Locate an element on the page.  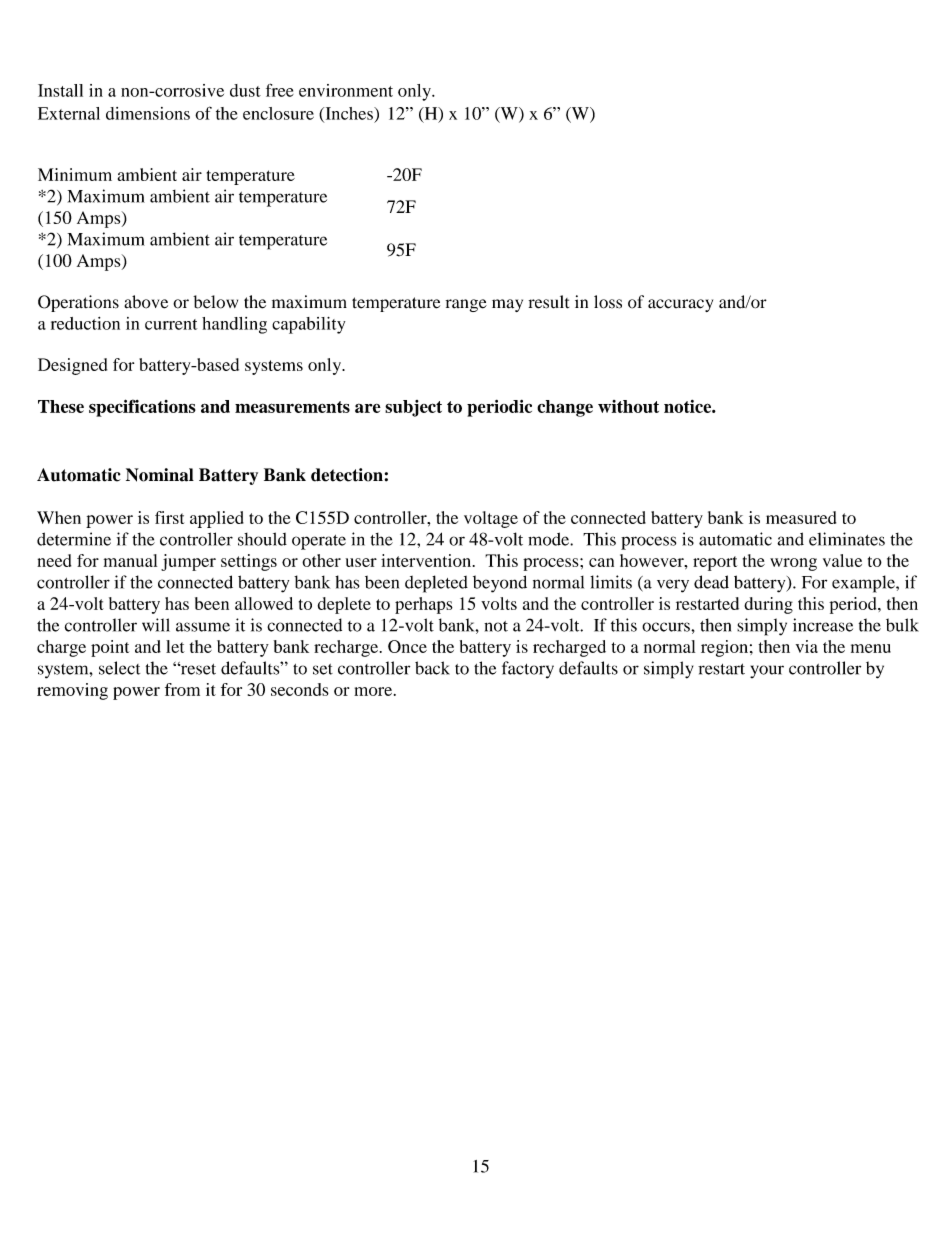
environment is located at coordinates (346, 90).
